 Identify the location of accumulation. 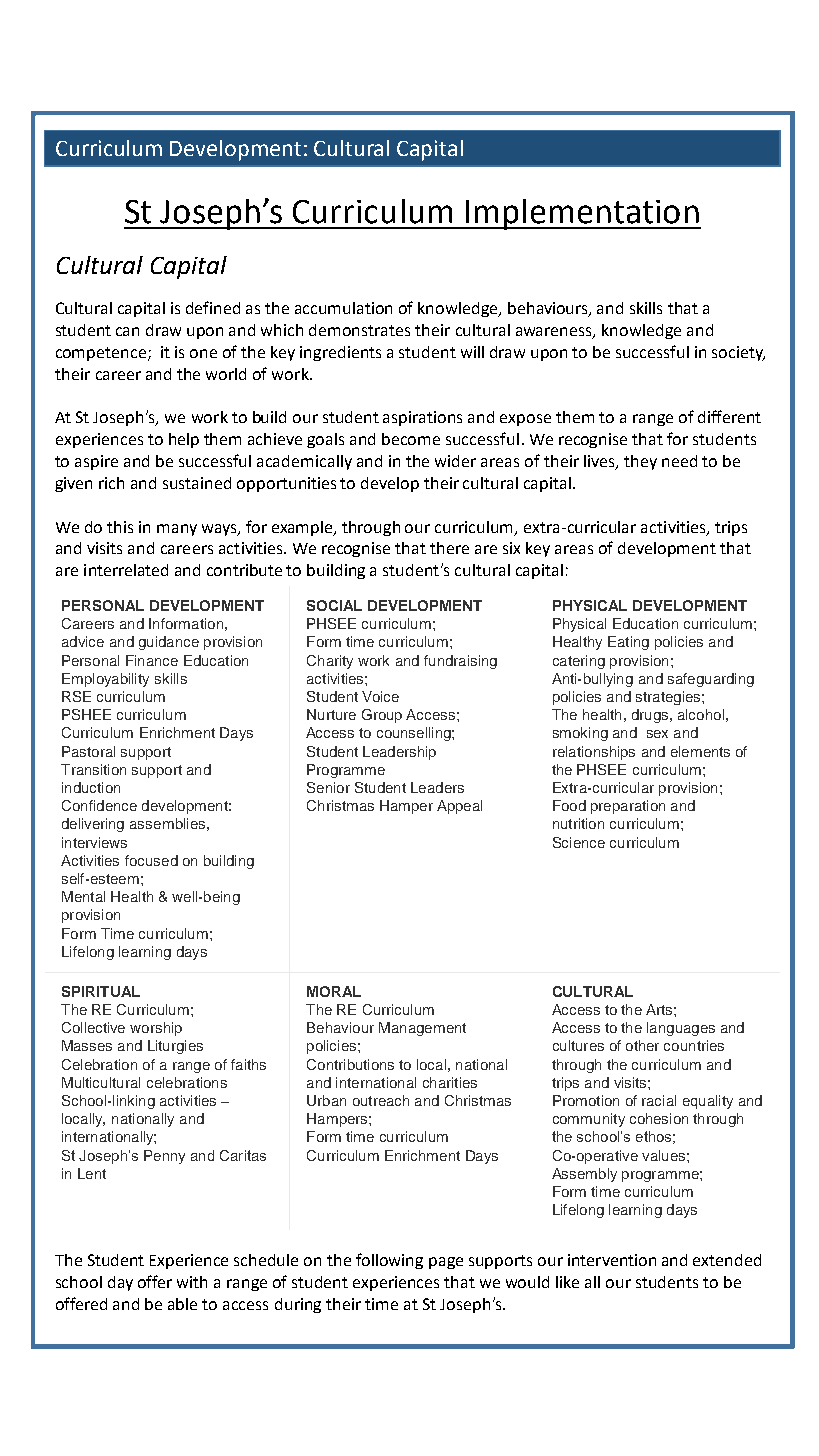
(343, 308).
